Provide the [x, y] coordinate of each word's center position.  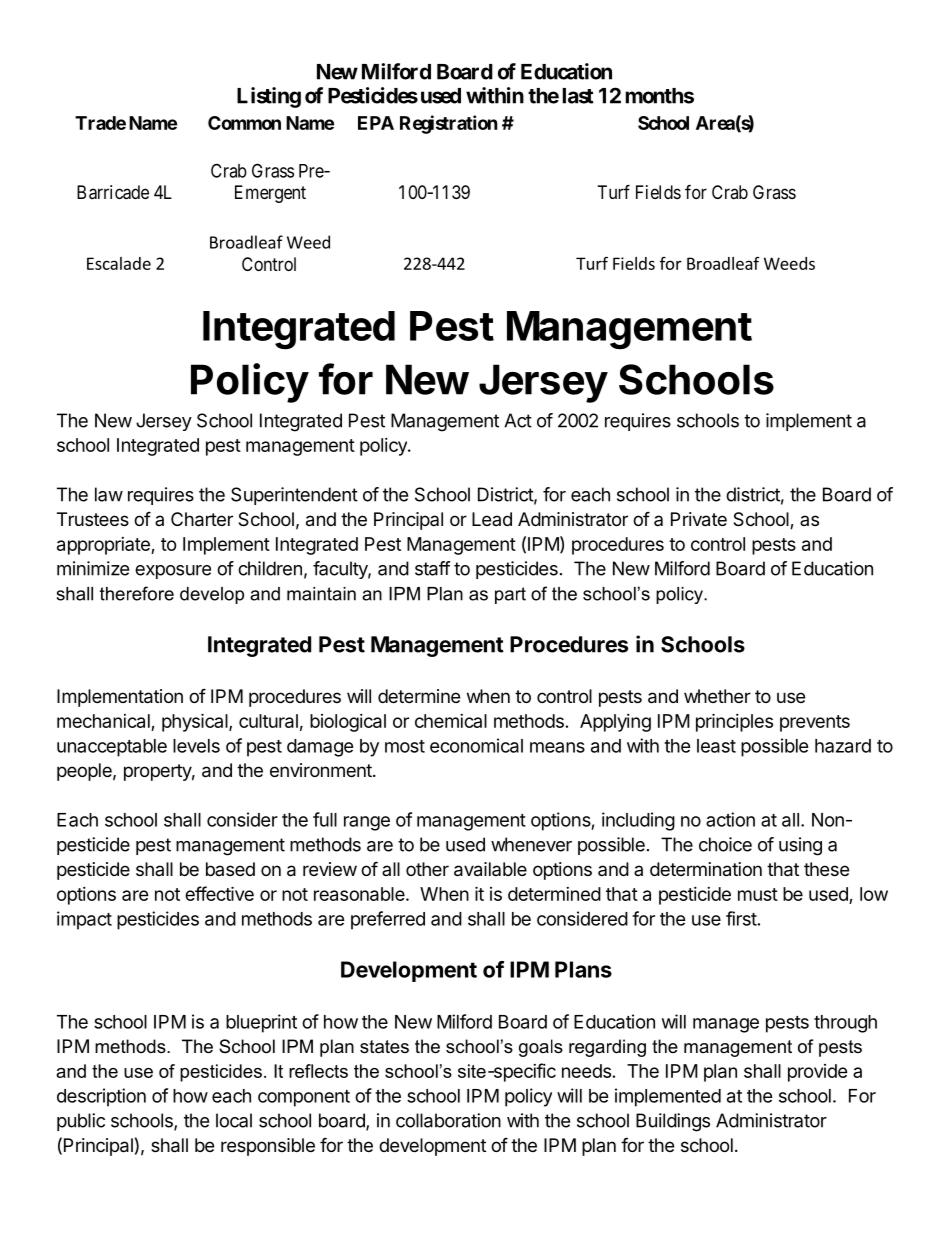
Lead [492, 519]
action [730, 819]
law [109, 494]
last [578, 96]
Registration [449, 124]
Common [244, 123]
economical [476, 745]
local [234, 1120]
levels [196, 746]
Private [699, 519]
